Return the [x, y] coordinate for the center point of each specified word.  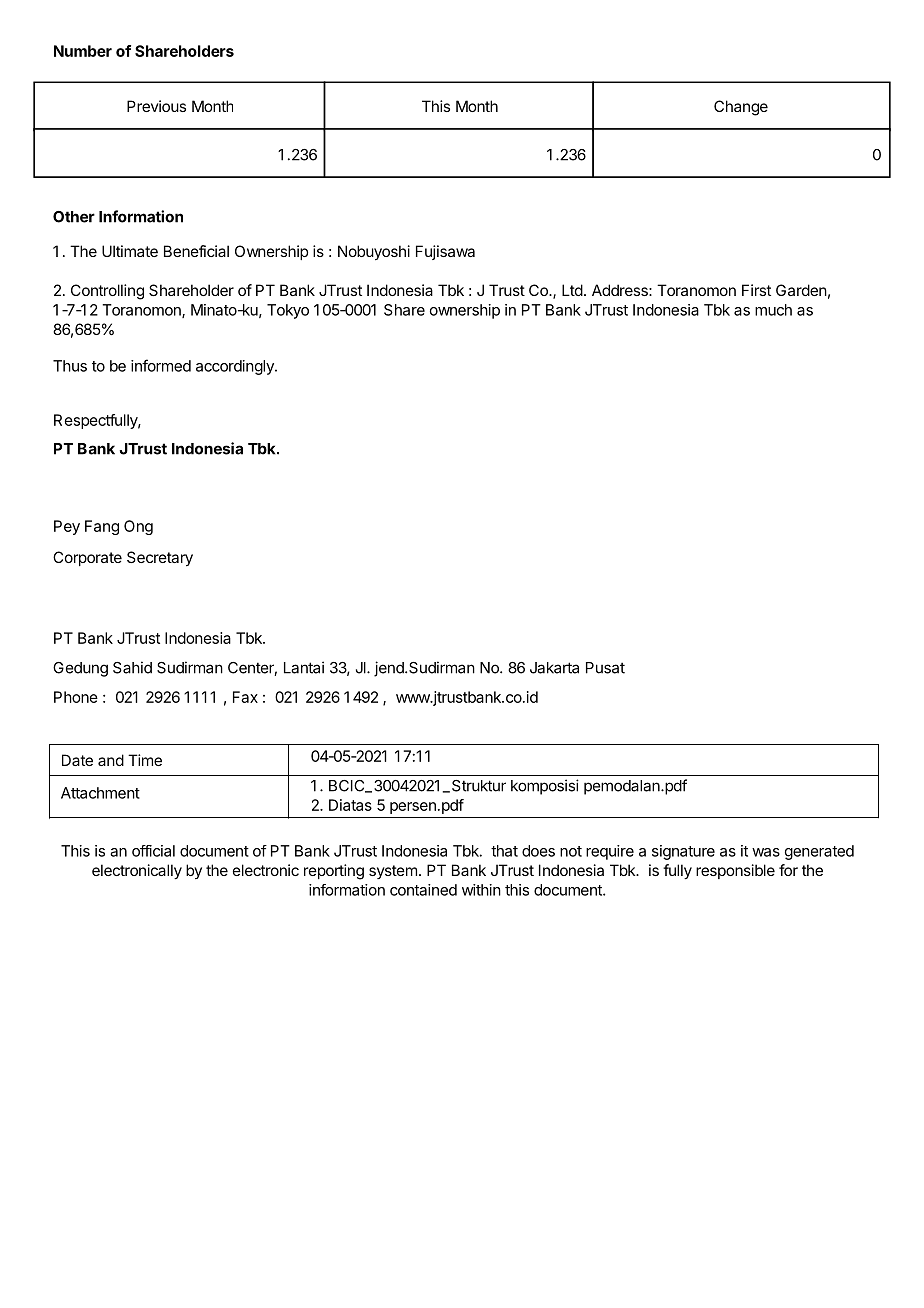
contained [423, 890]
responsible [735, 871]
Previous [156, 106]
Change [741, 108]
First [756, 290]
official [153, 851]
